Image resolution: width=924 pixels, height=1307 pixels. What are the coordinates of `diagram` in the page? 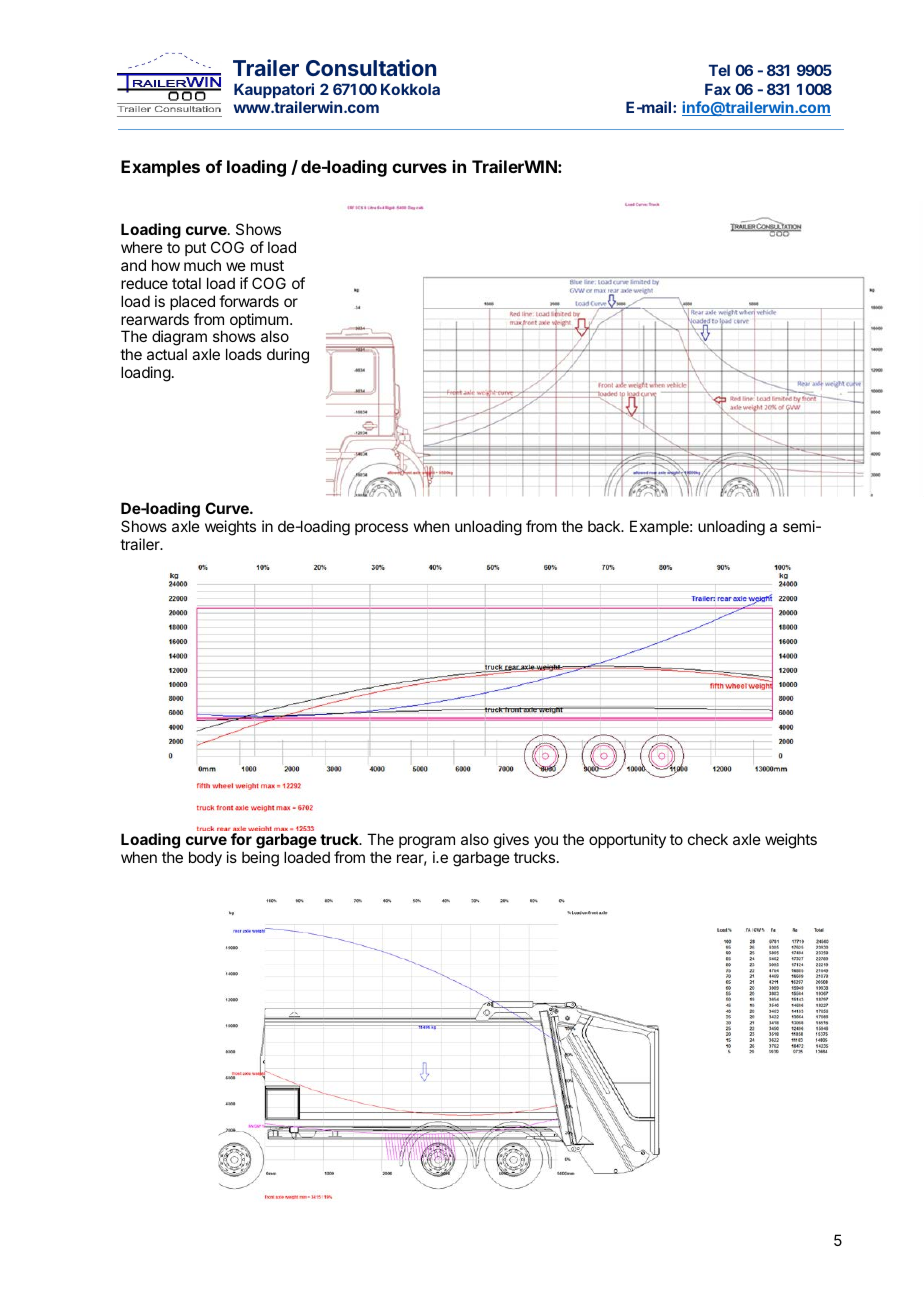 It's located at (179, 339).
